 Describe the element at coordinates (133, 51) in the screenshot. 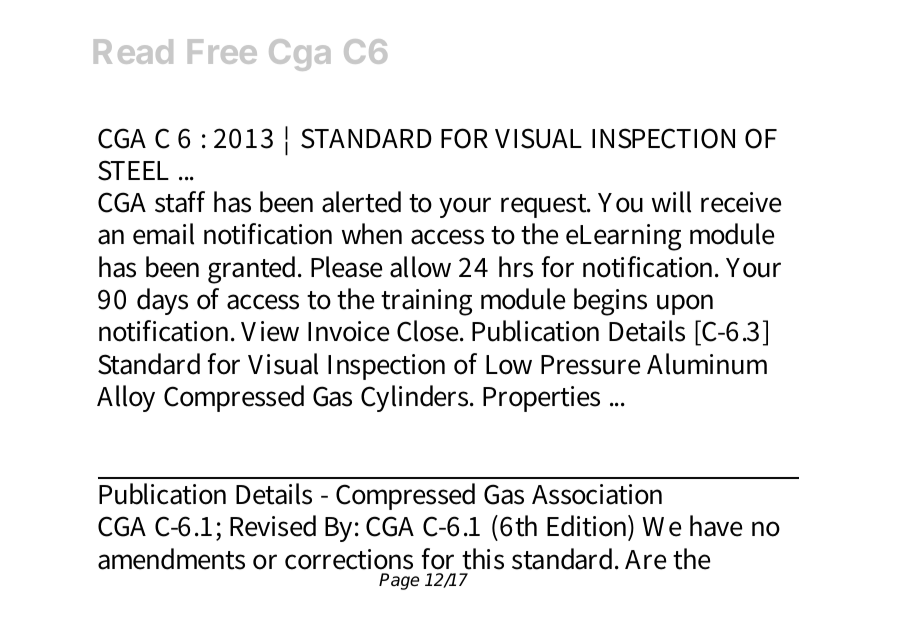

I see `Read` at that location.
